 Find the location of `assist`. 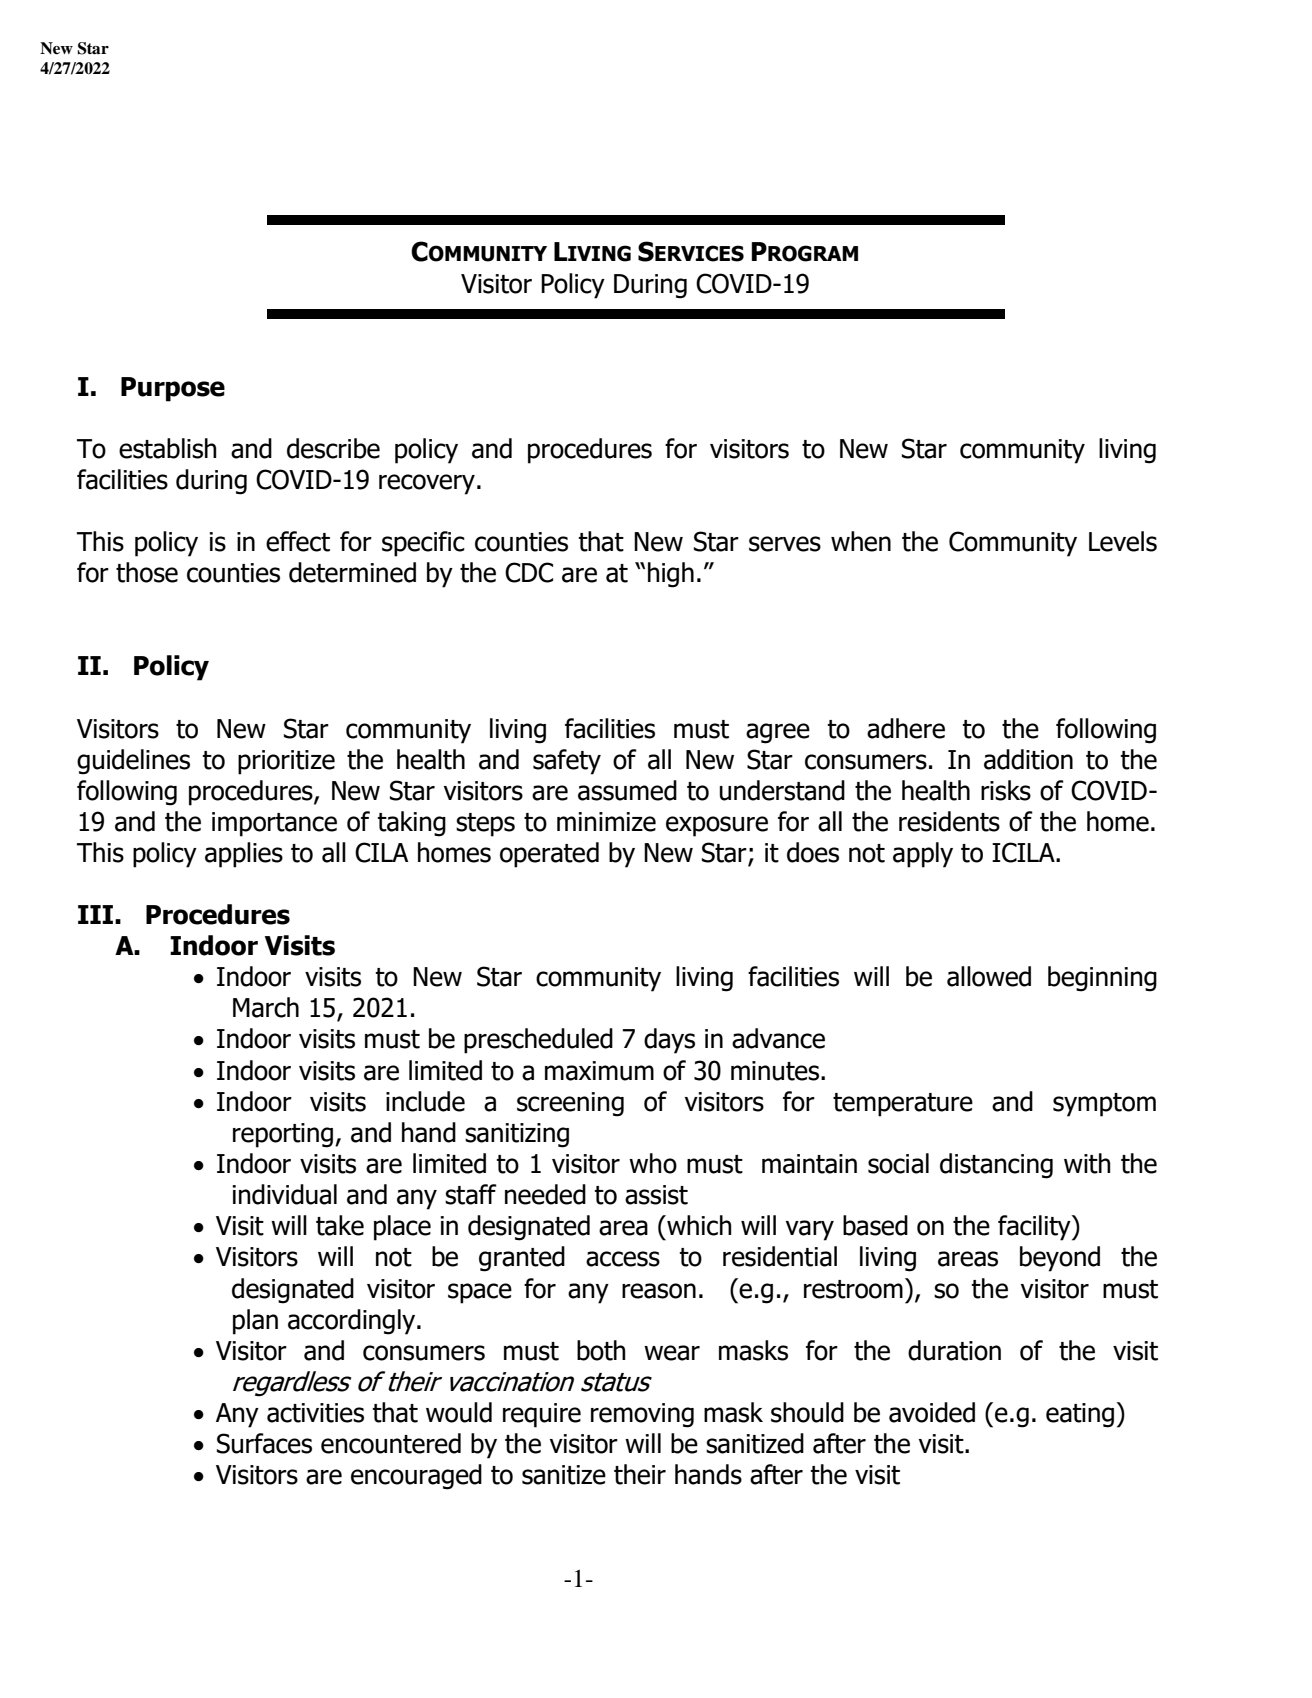

assist is located at coordinates (656, 1195).
